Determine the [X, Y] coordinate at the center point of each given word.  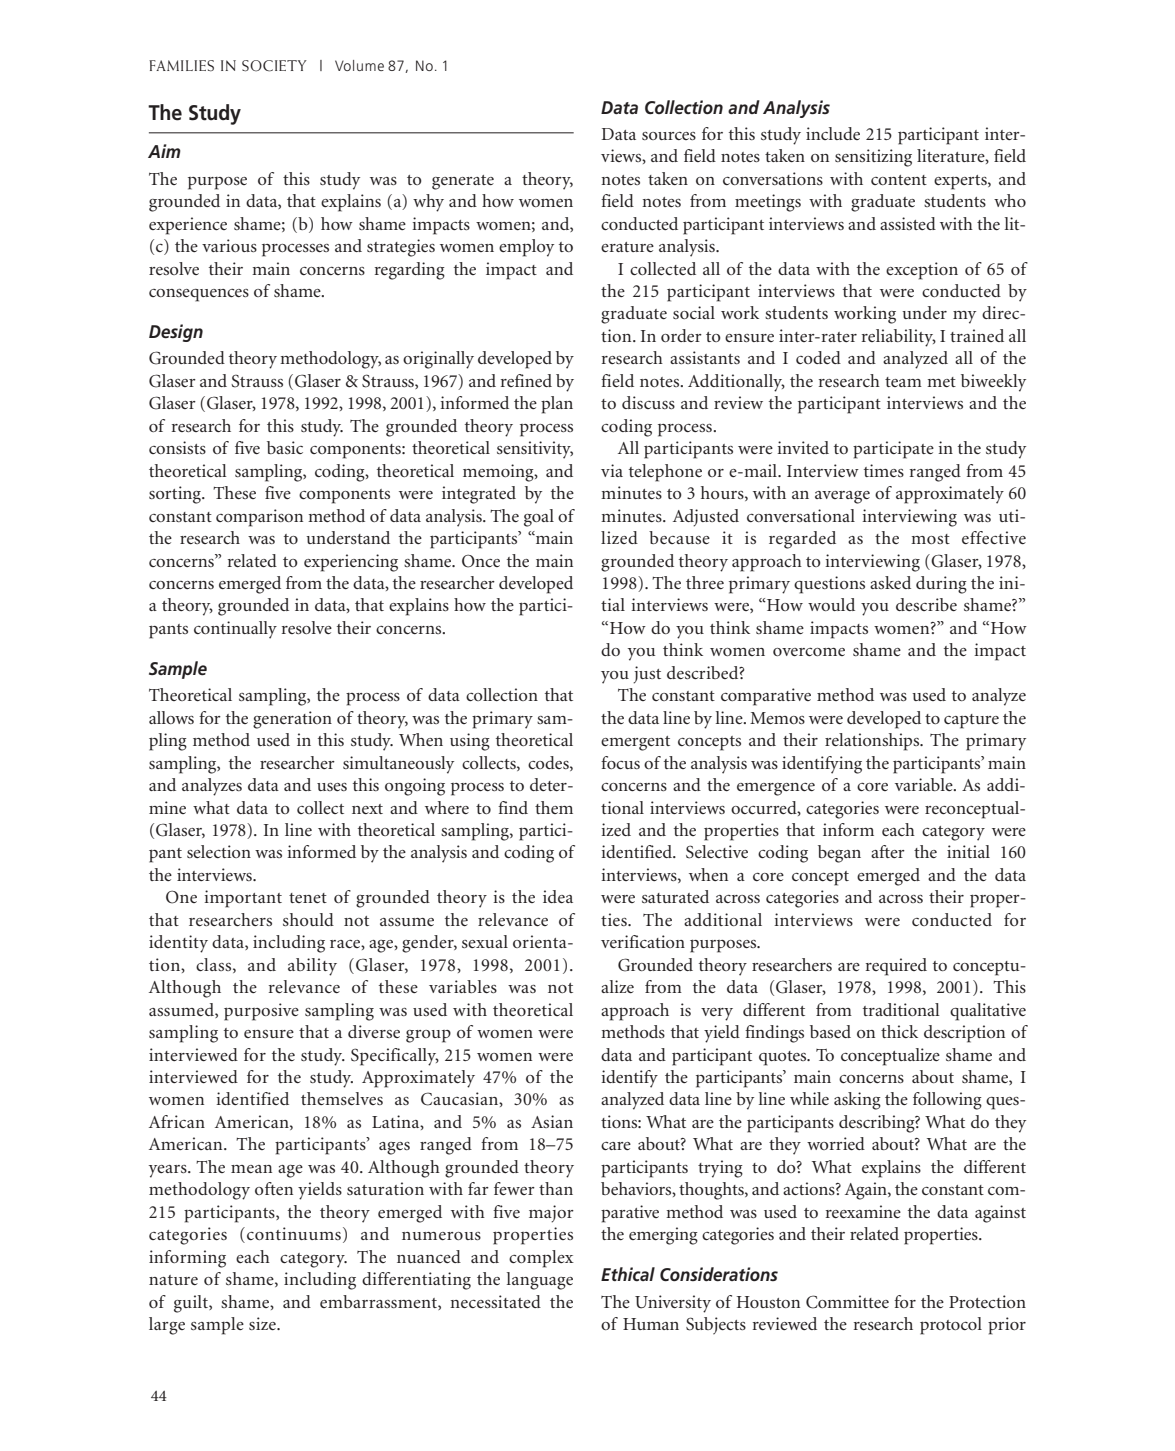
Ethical [628, 1274]
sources [669, 136]
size [263, 1323]
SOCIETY [274, 66]
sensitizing [873, 158]
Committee [847, 1302]
